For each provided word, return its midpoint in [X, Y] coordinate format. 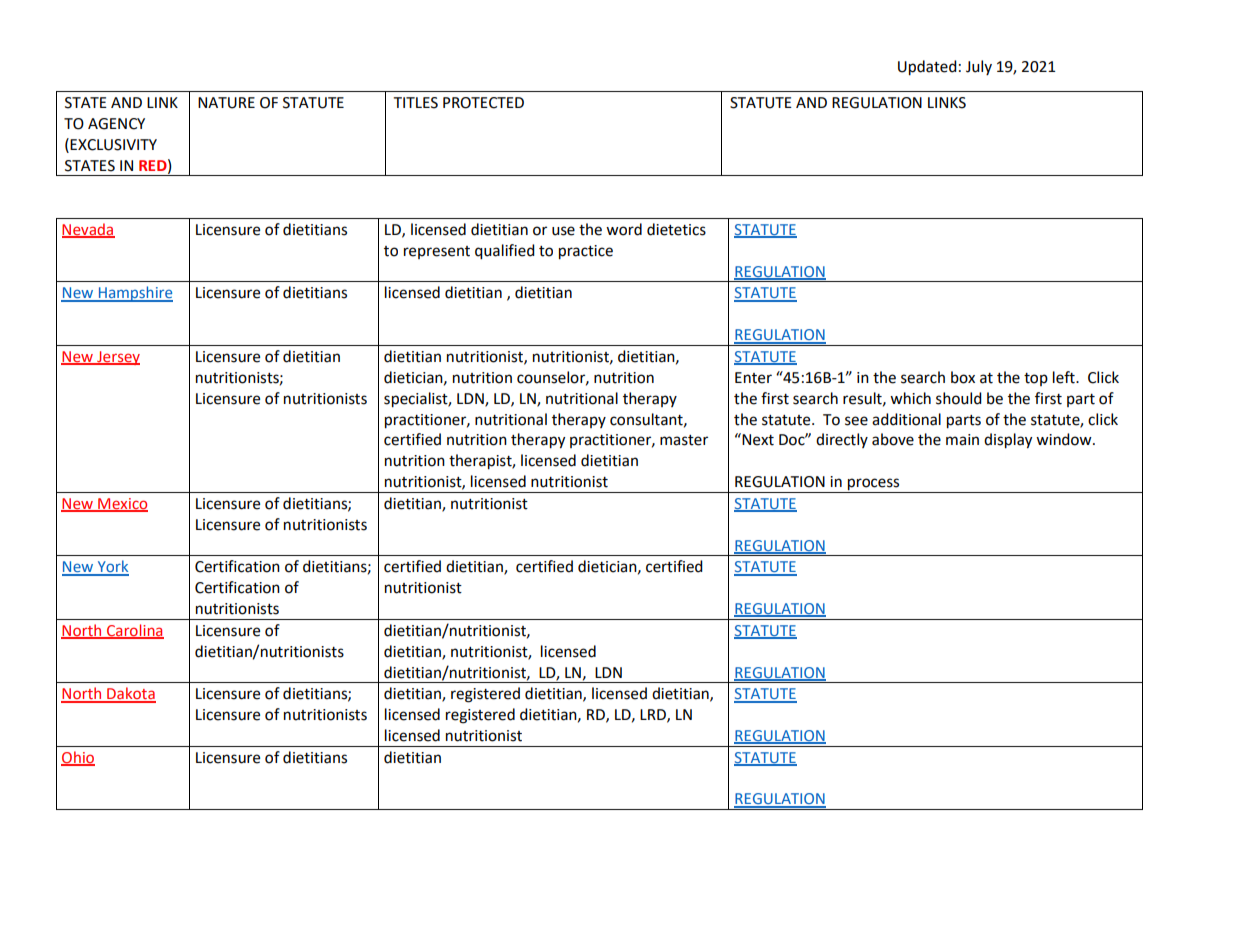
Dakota [130, 694]
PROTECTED [483, 103]
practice [586, 252]
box [963, 377]
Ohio [78, 758]
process [874, 485]
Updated [927, 68]
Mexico [122, 504]
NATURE [226, 103]
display [1008, 441]
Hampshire [134, 294]
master [684, 440]
